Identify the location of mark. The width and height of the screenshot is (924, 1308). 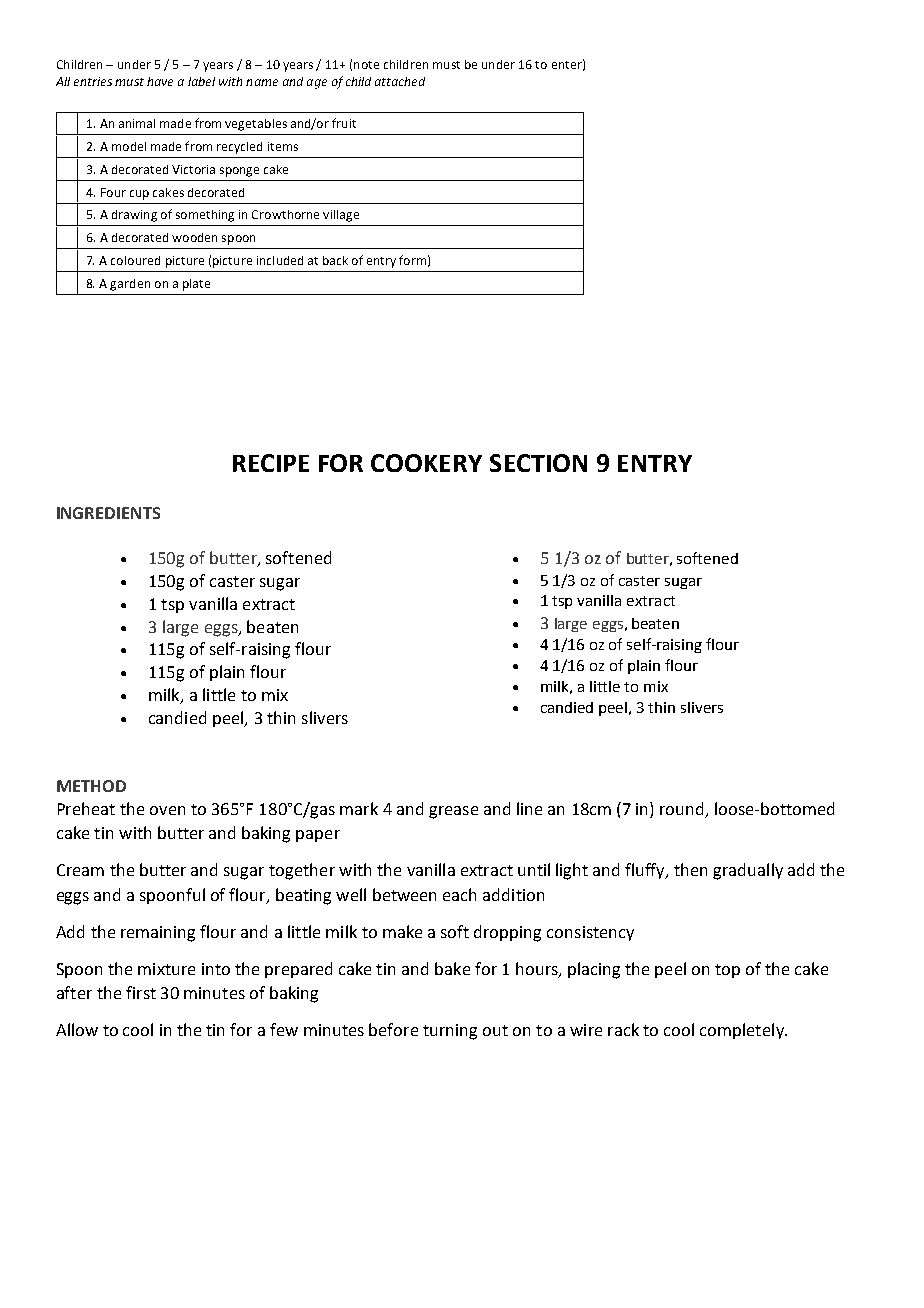
(359, 808).
